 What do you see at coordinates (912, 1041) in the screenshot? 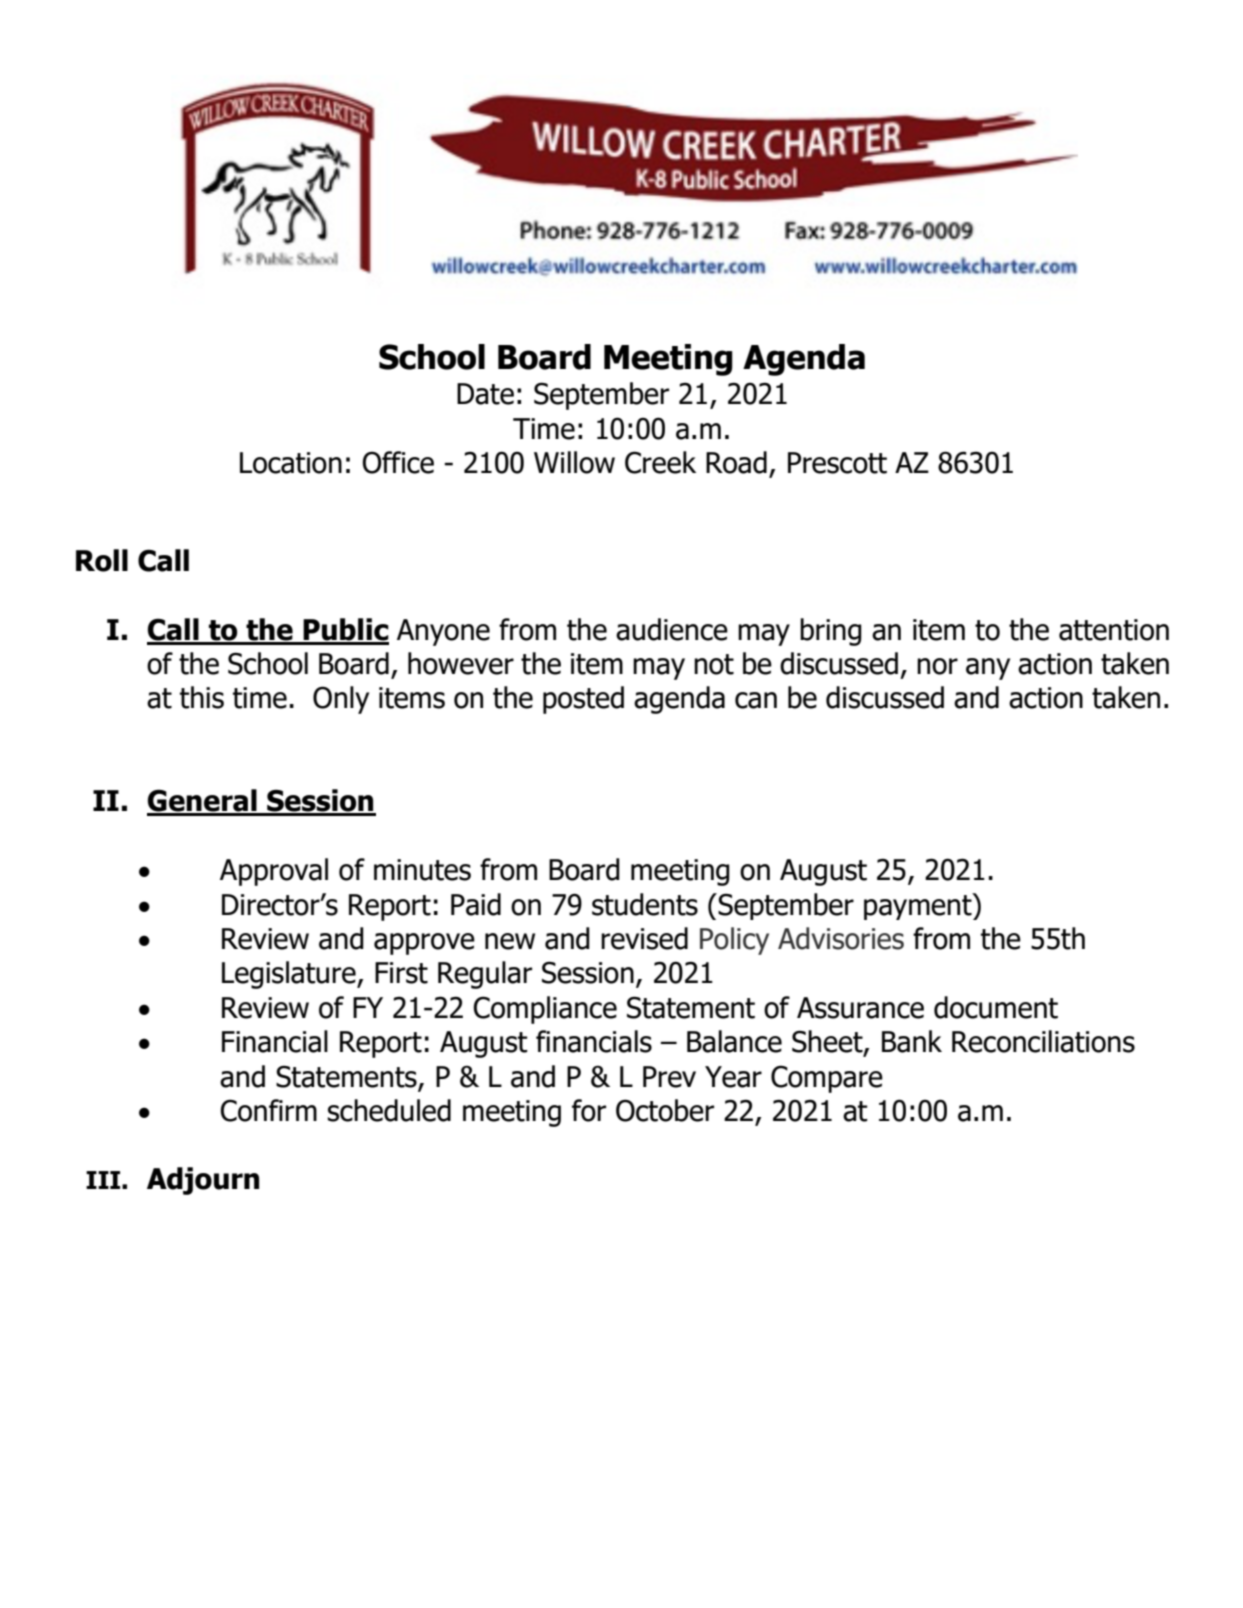
I see `Bank` at bounding box center [912, 1041].
